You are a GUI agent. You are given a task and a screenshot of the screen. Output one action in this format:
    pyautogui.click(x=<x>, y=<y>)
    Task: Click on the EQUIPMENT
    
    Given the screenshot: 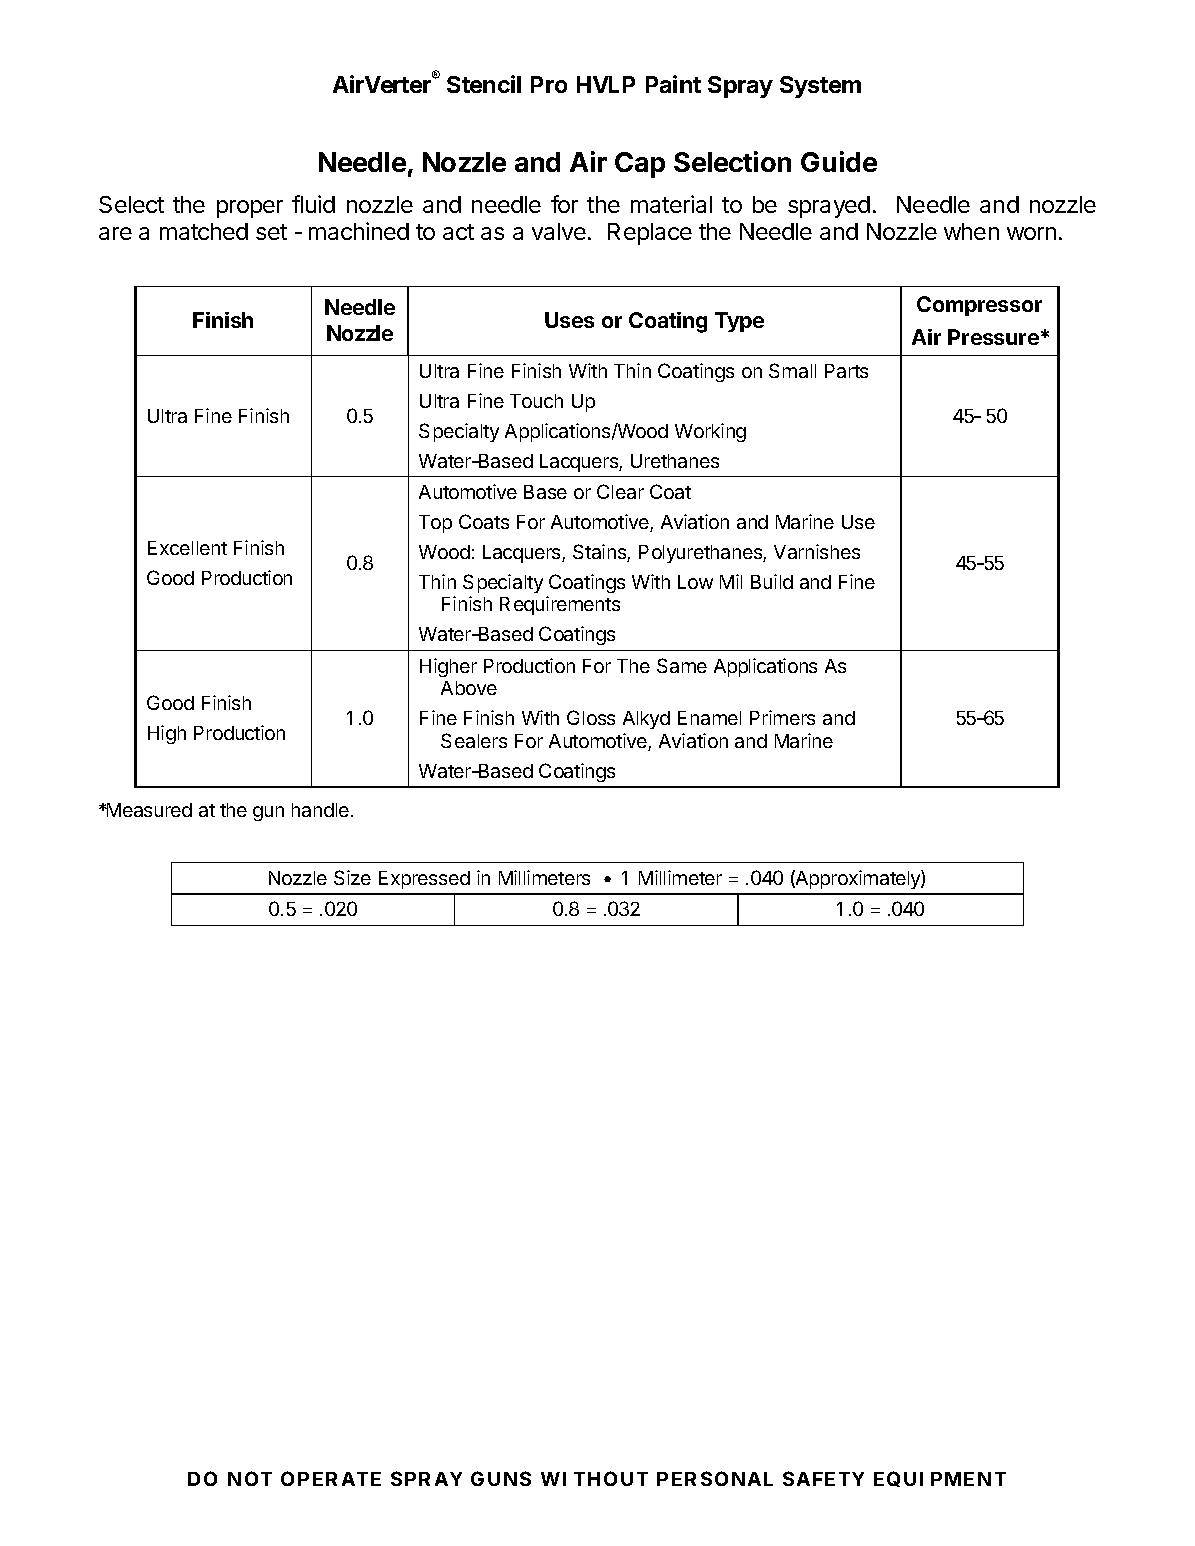 What is the action you would take?
    pyautogui.click(x=940, y=1479)
